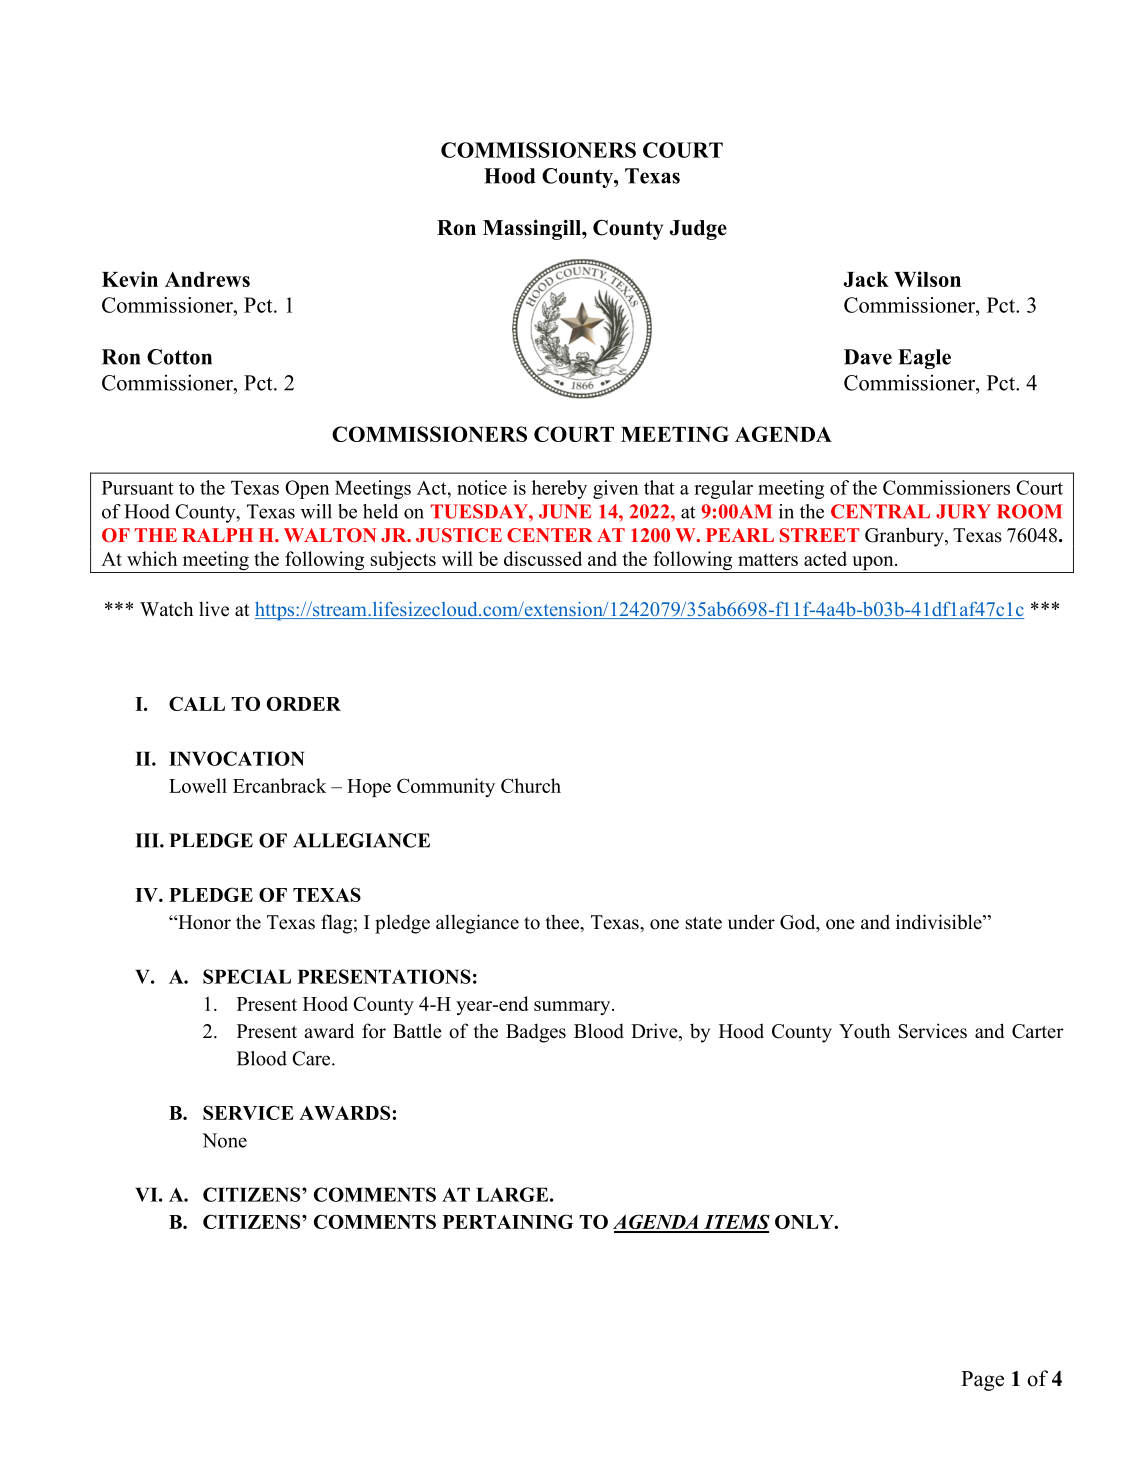 Image resolution: width=1147 pixels, height=1484 pixels. What do you see at coordinates (698, 230) in the page?
I see `Judge` at bounding box center [698, 230].
